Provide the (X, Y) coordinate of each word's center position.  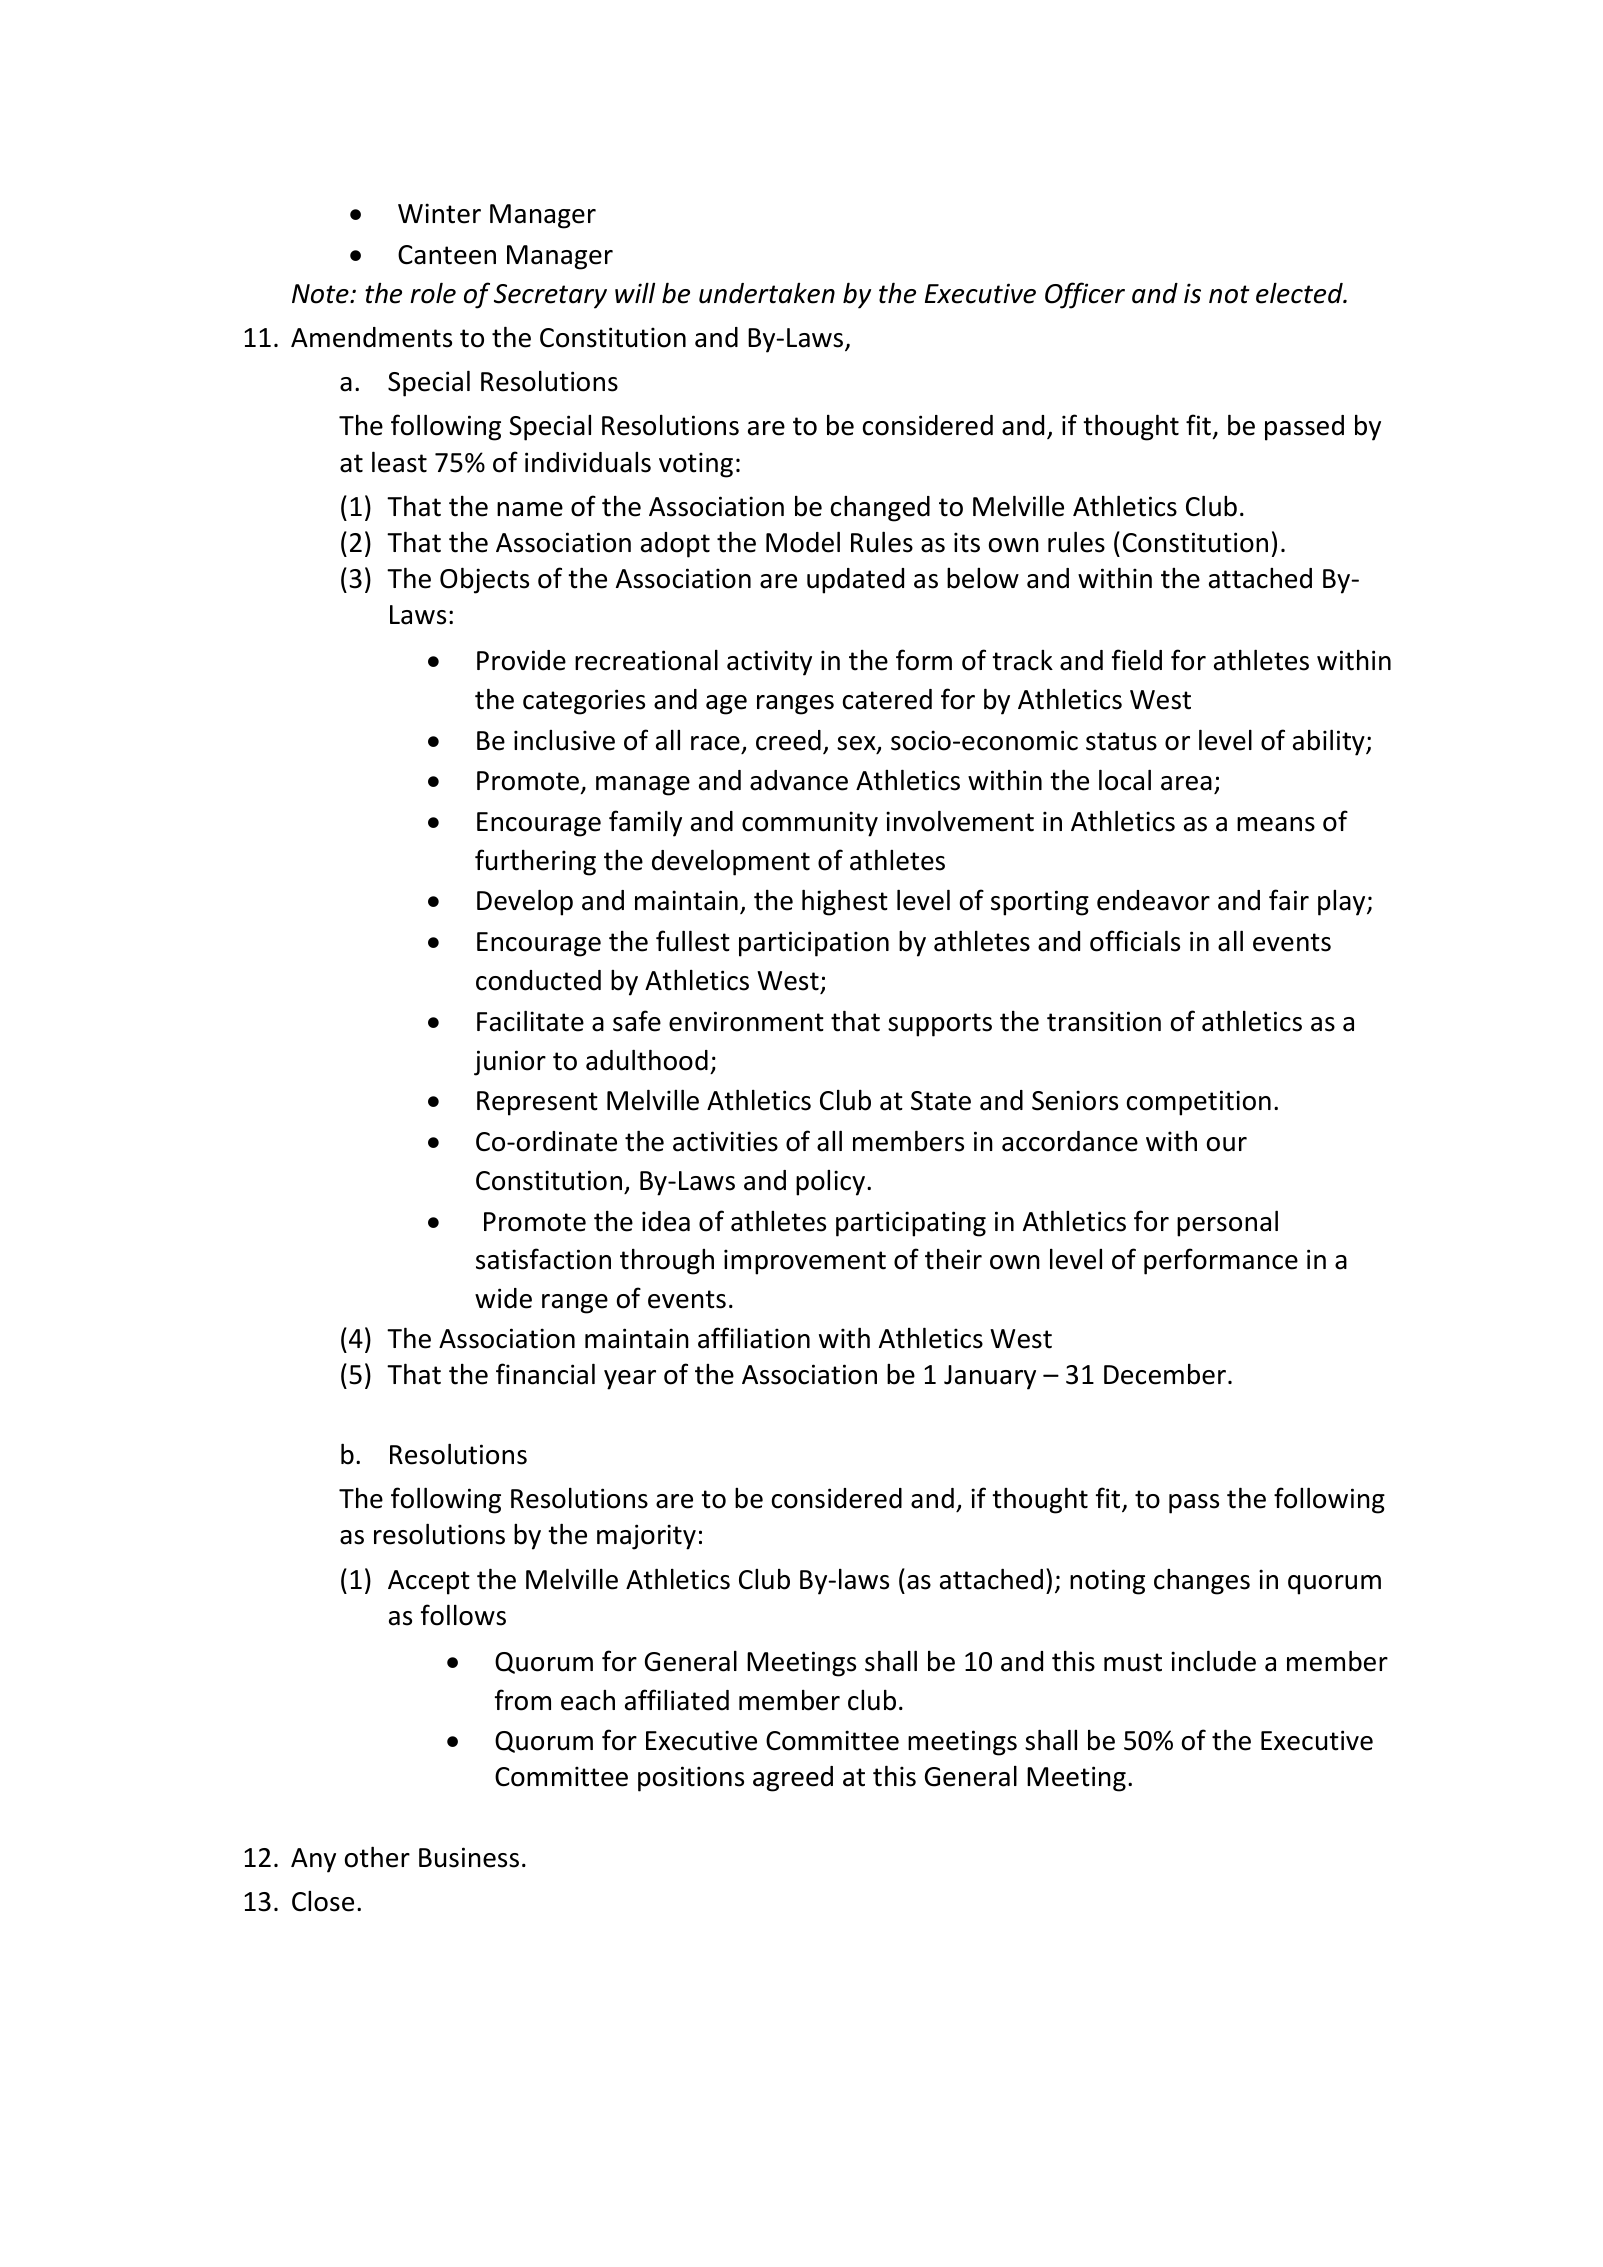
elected (1300, 293)
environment (746, 1021)
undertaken (767, 293)
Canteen (447, 255)
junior (510, 1063)
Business (469, 1857)
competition (1199, 1103)
